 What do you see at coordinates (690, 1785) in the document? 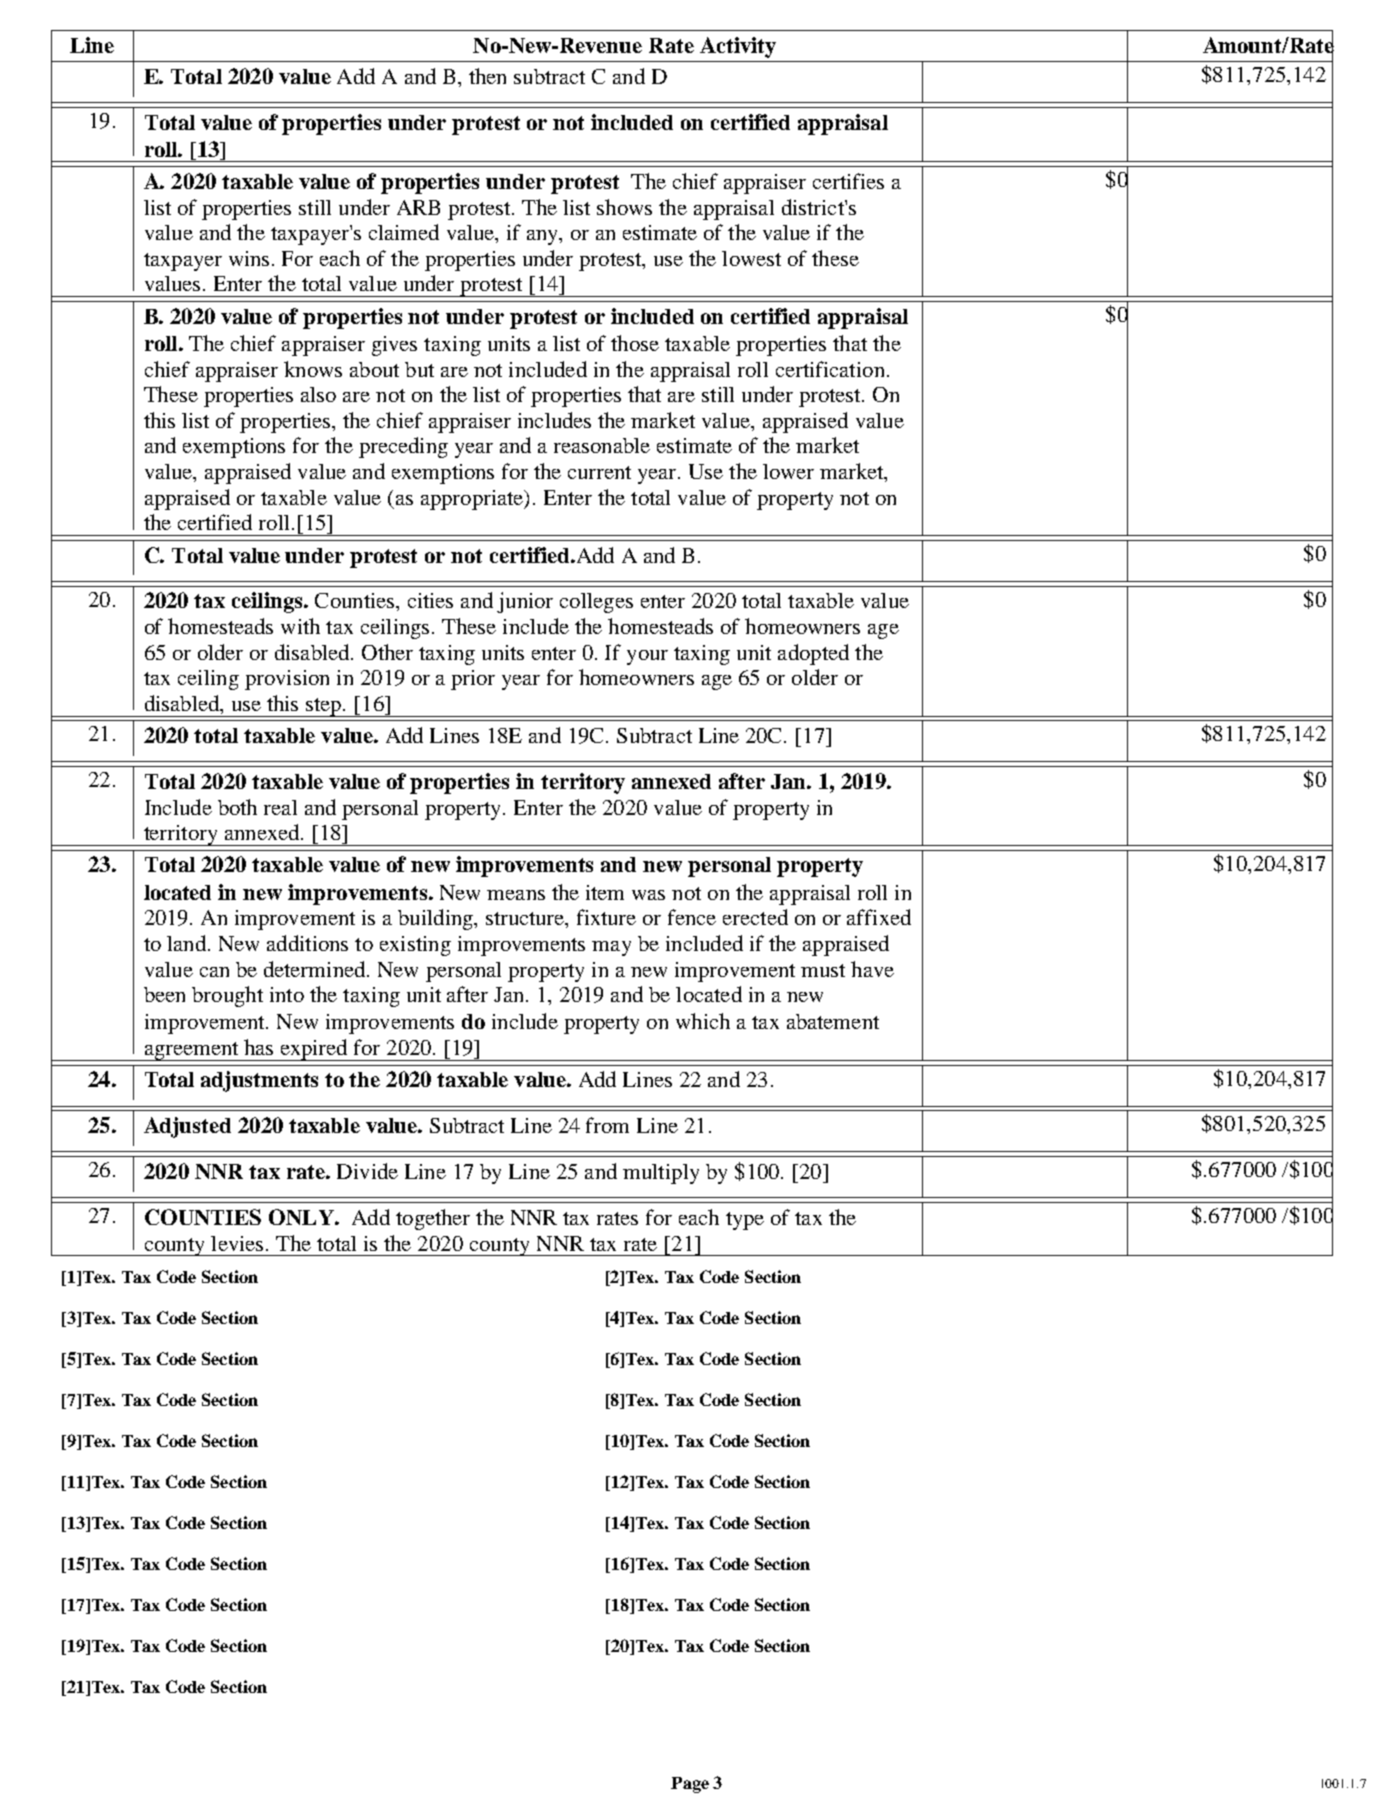
I see `Page` at bounding box center [690, 1785].
